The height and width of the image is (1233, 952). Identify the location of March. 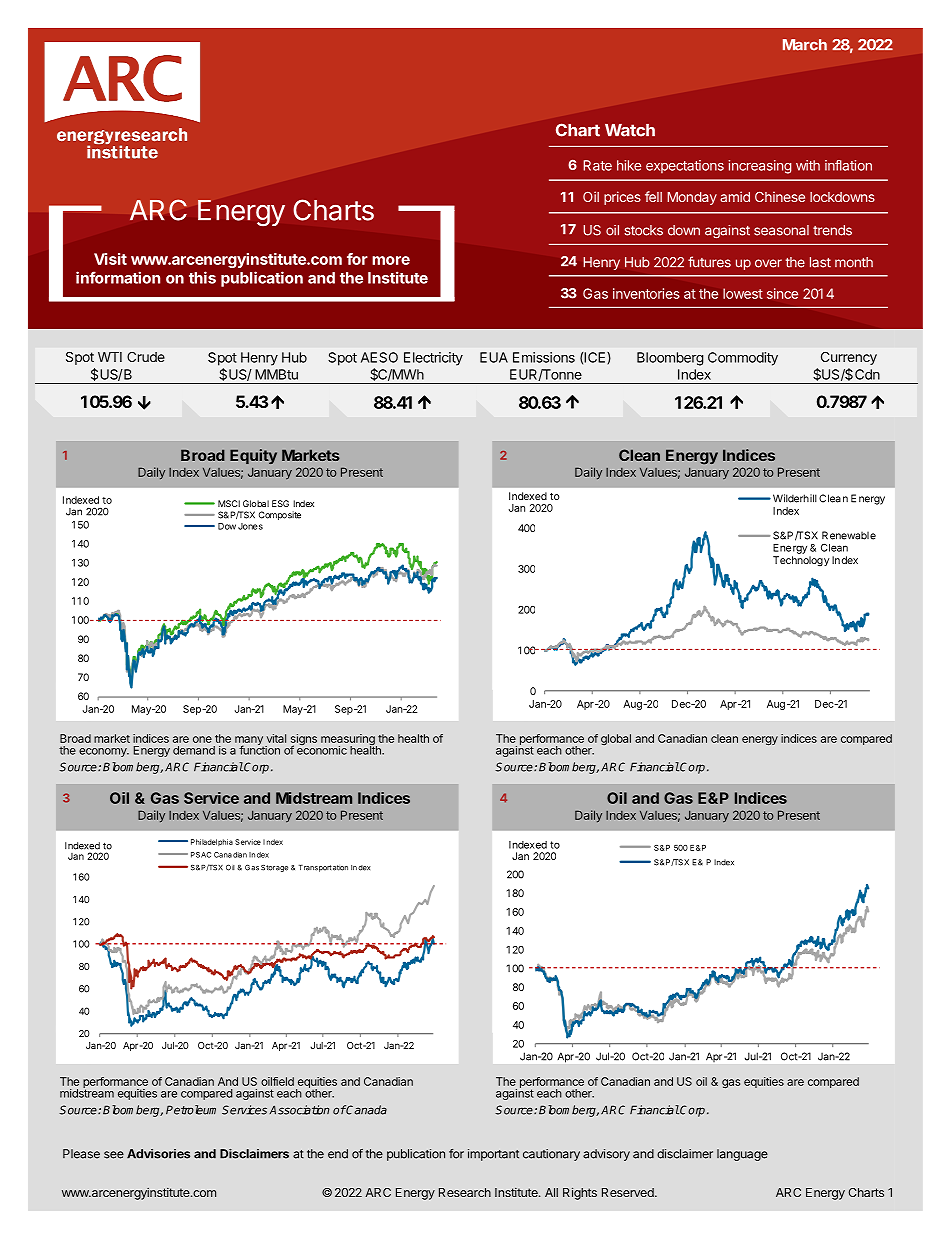
(805, 45).
